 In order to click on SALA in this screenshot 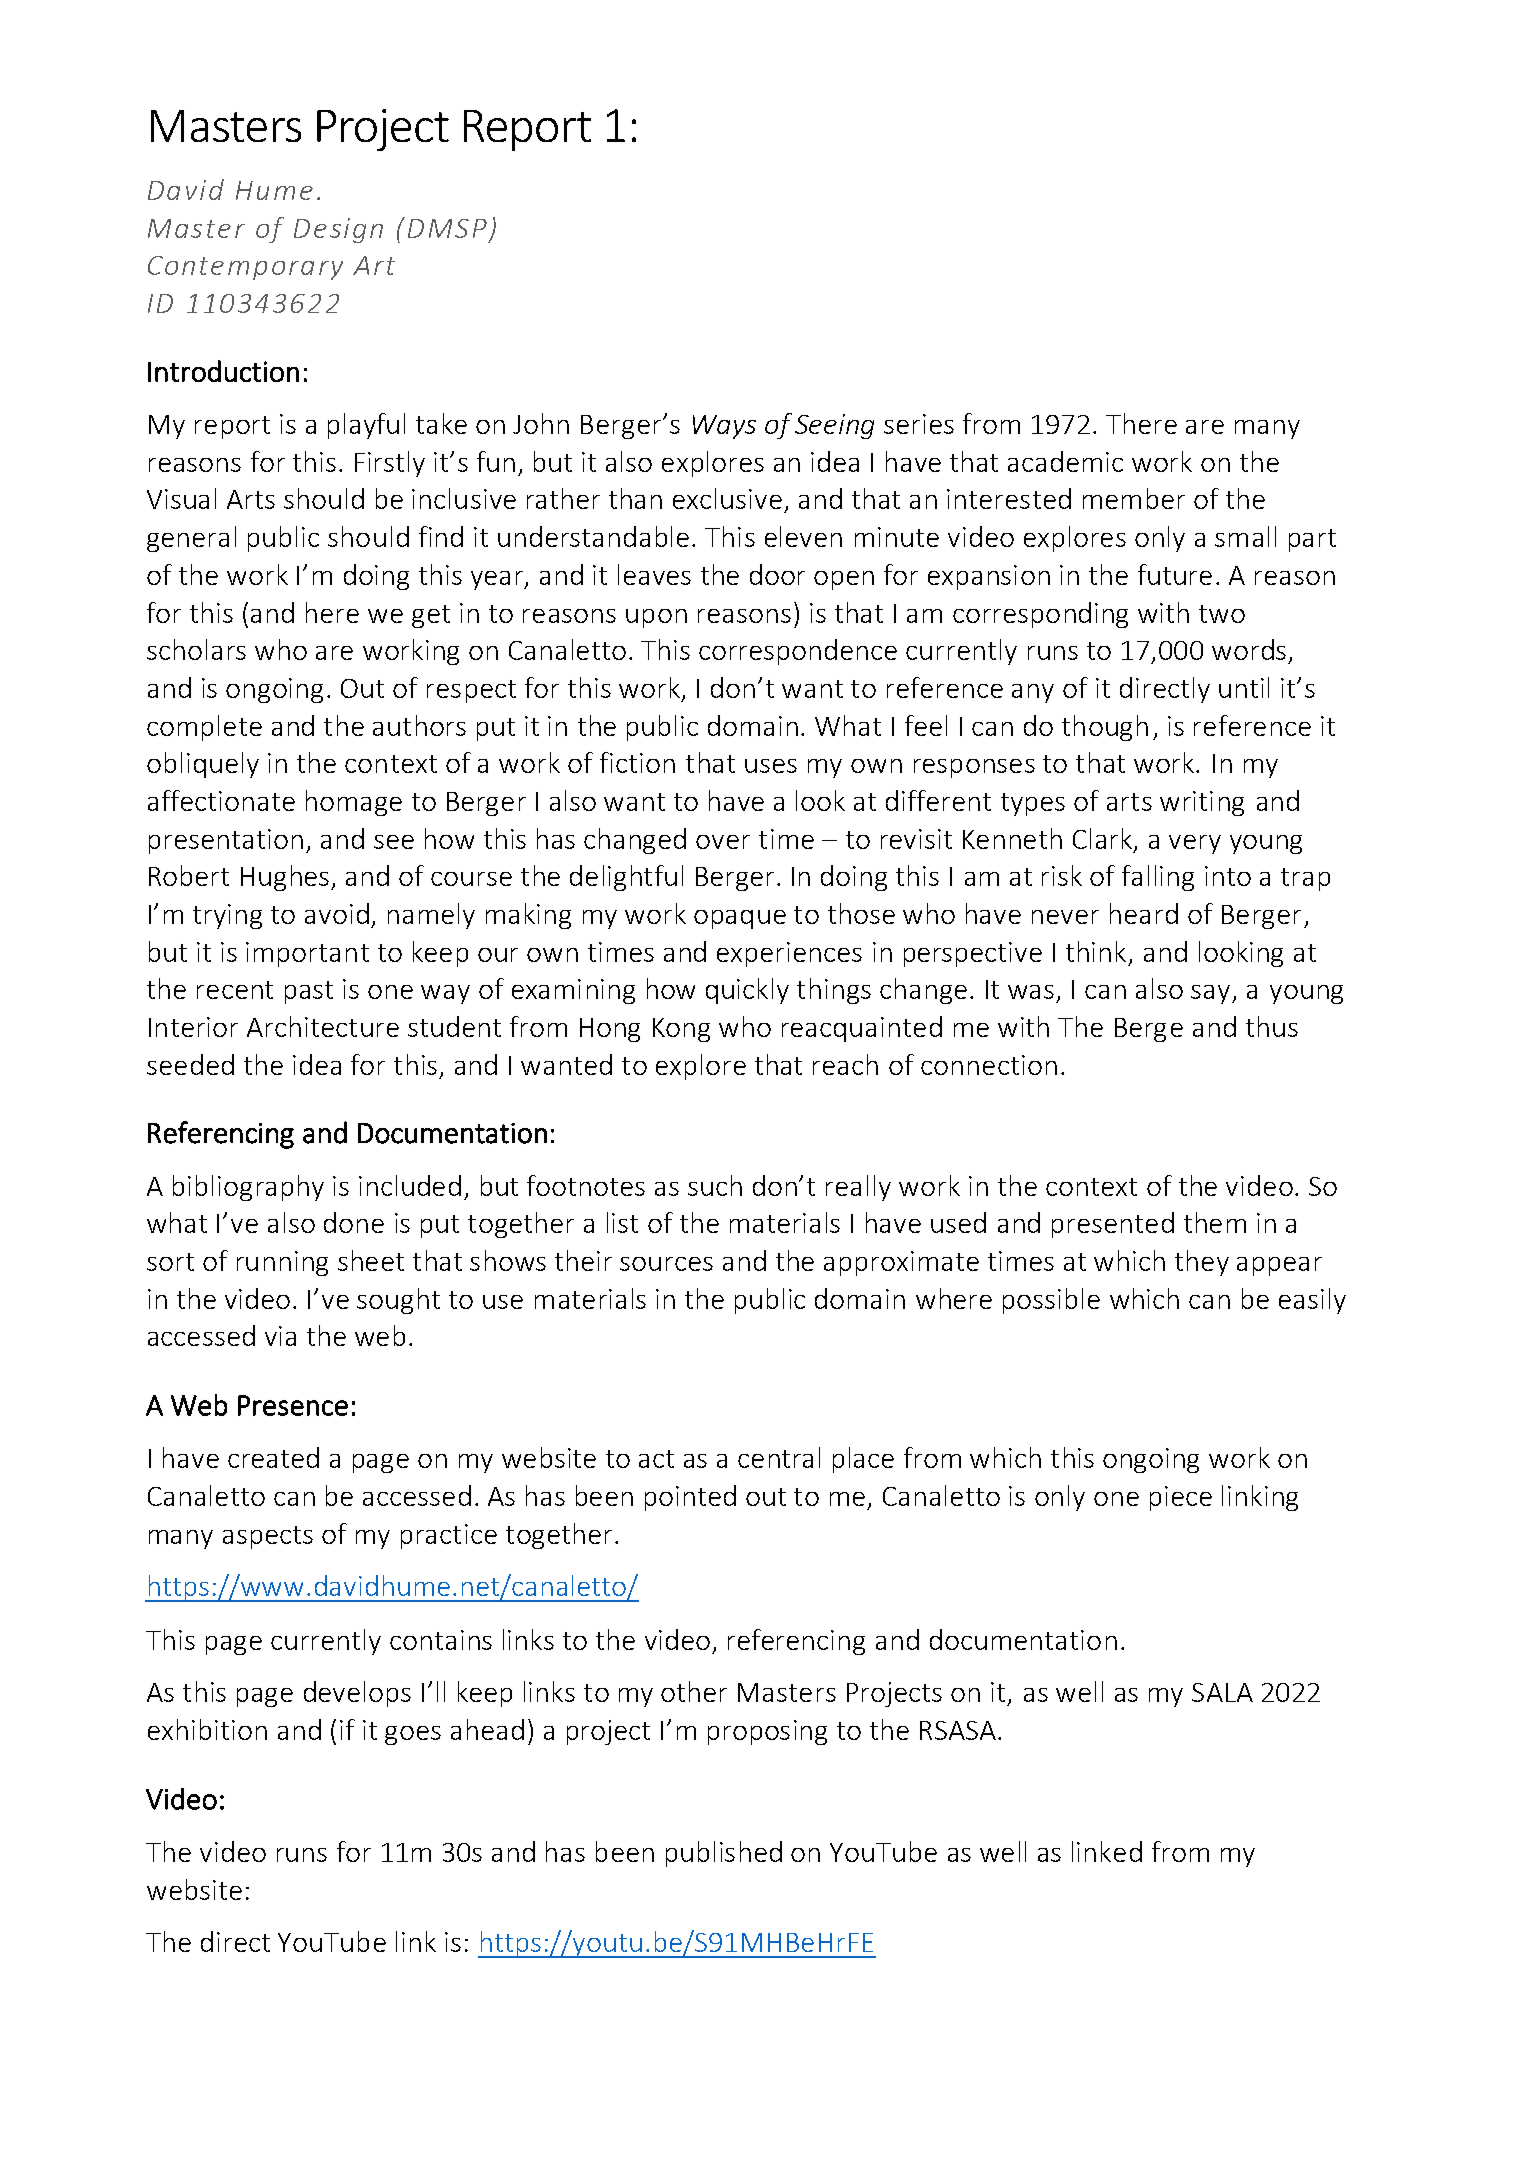, I will do `click(1222, 1692)`.
